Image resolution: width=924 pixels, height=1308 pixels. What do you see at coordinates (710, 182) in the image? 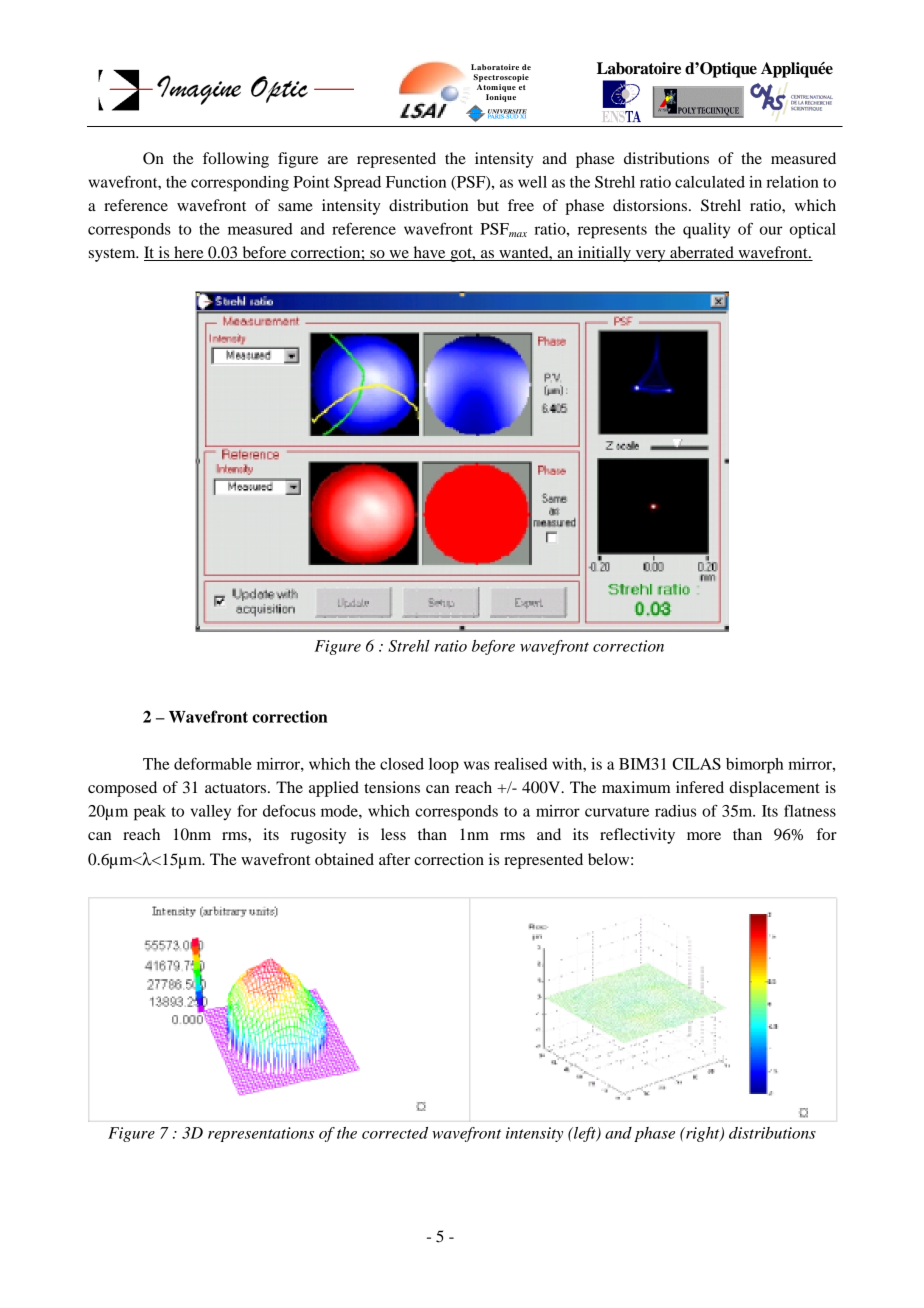
I see `calculated` at bounding box center [710, 182].
